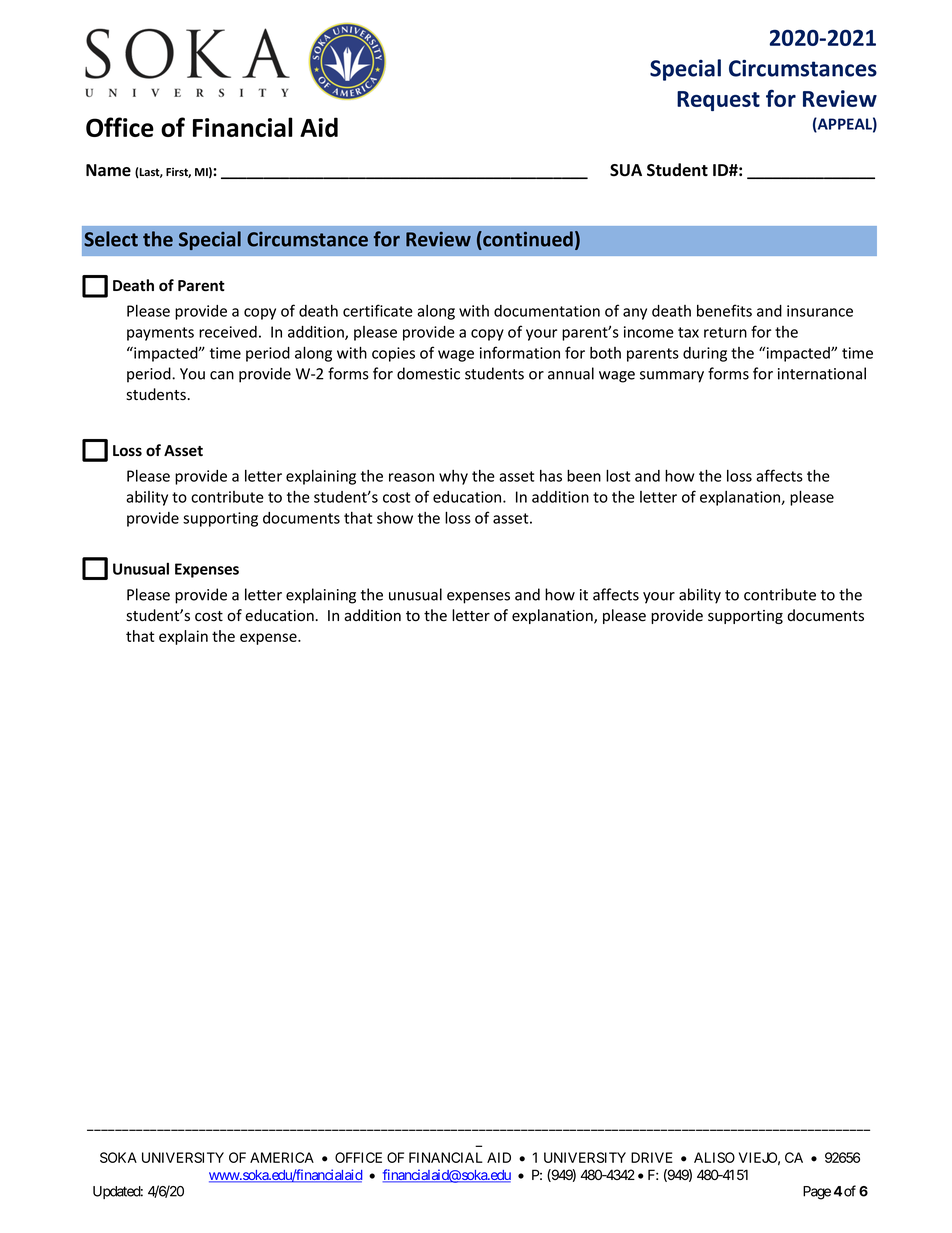 The image size is (952, 1233). What do you see at coordinates (652, 1157) in the screenshot?
I see `DRIVE` at bounding box center [652, 1157].
